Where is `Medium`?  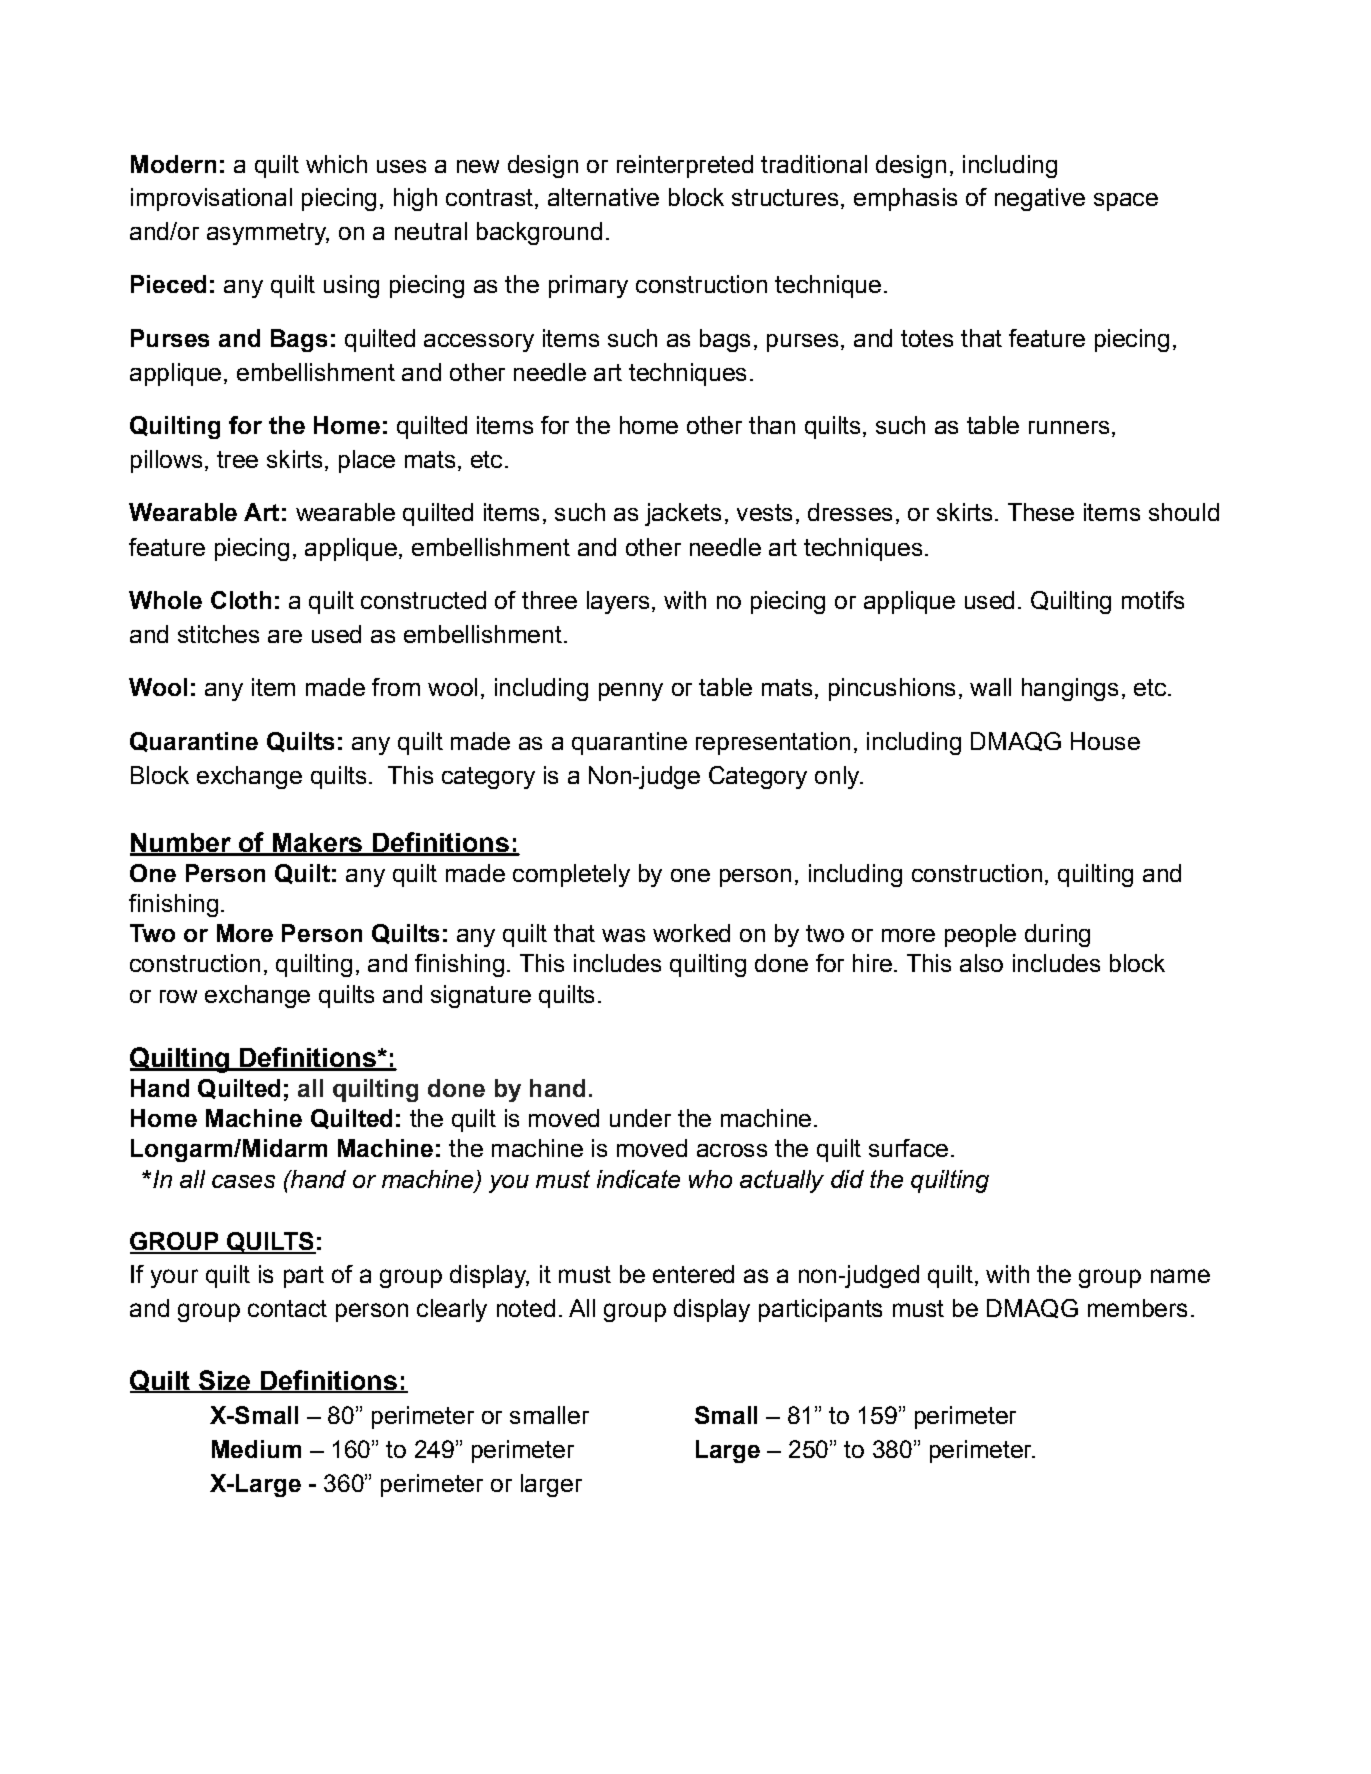
Medium is located at coordinates (256, 1449).
